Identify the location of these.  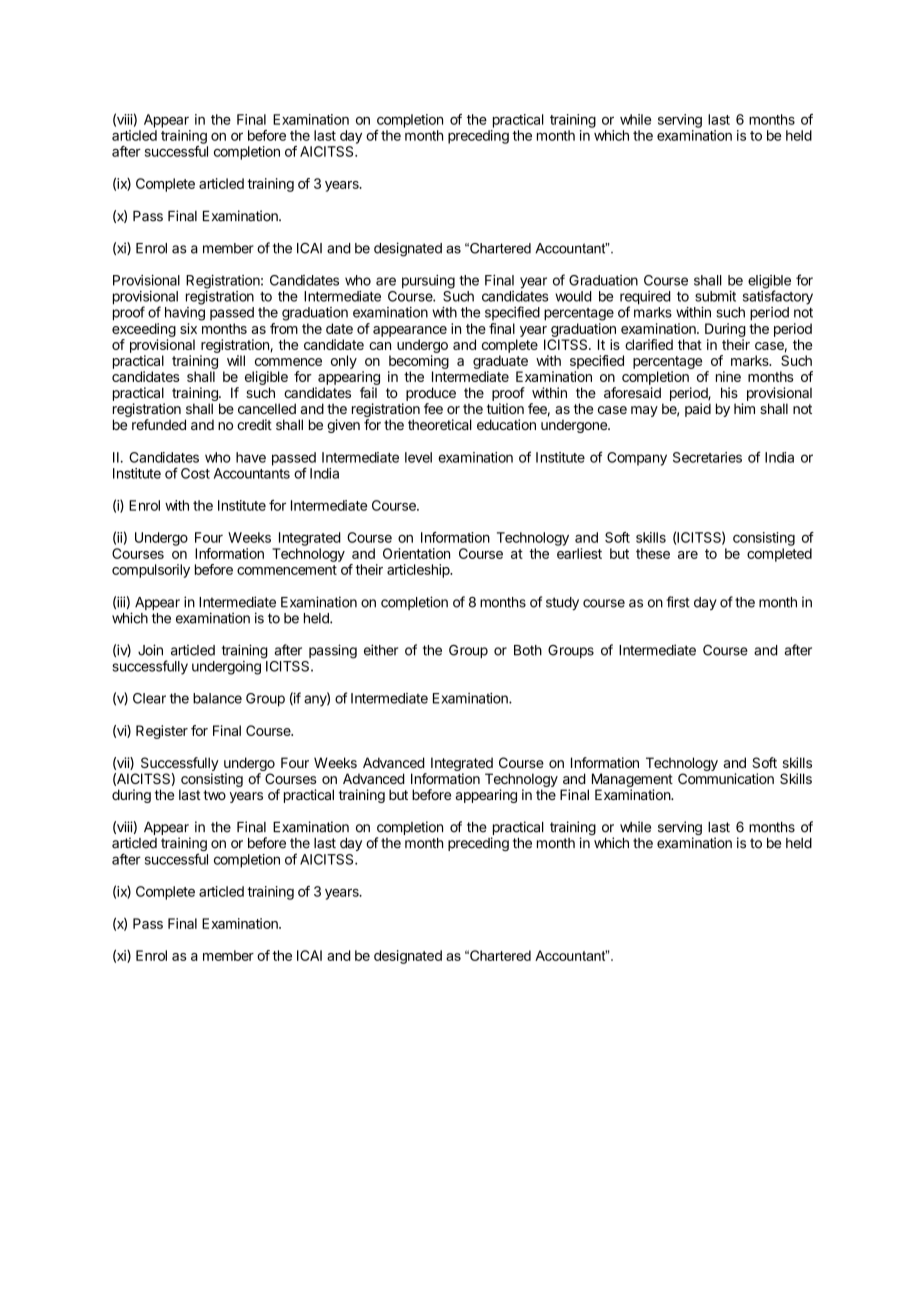
(653, 553).
